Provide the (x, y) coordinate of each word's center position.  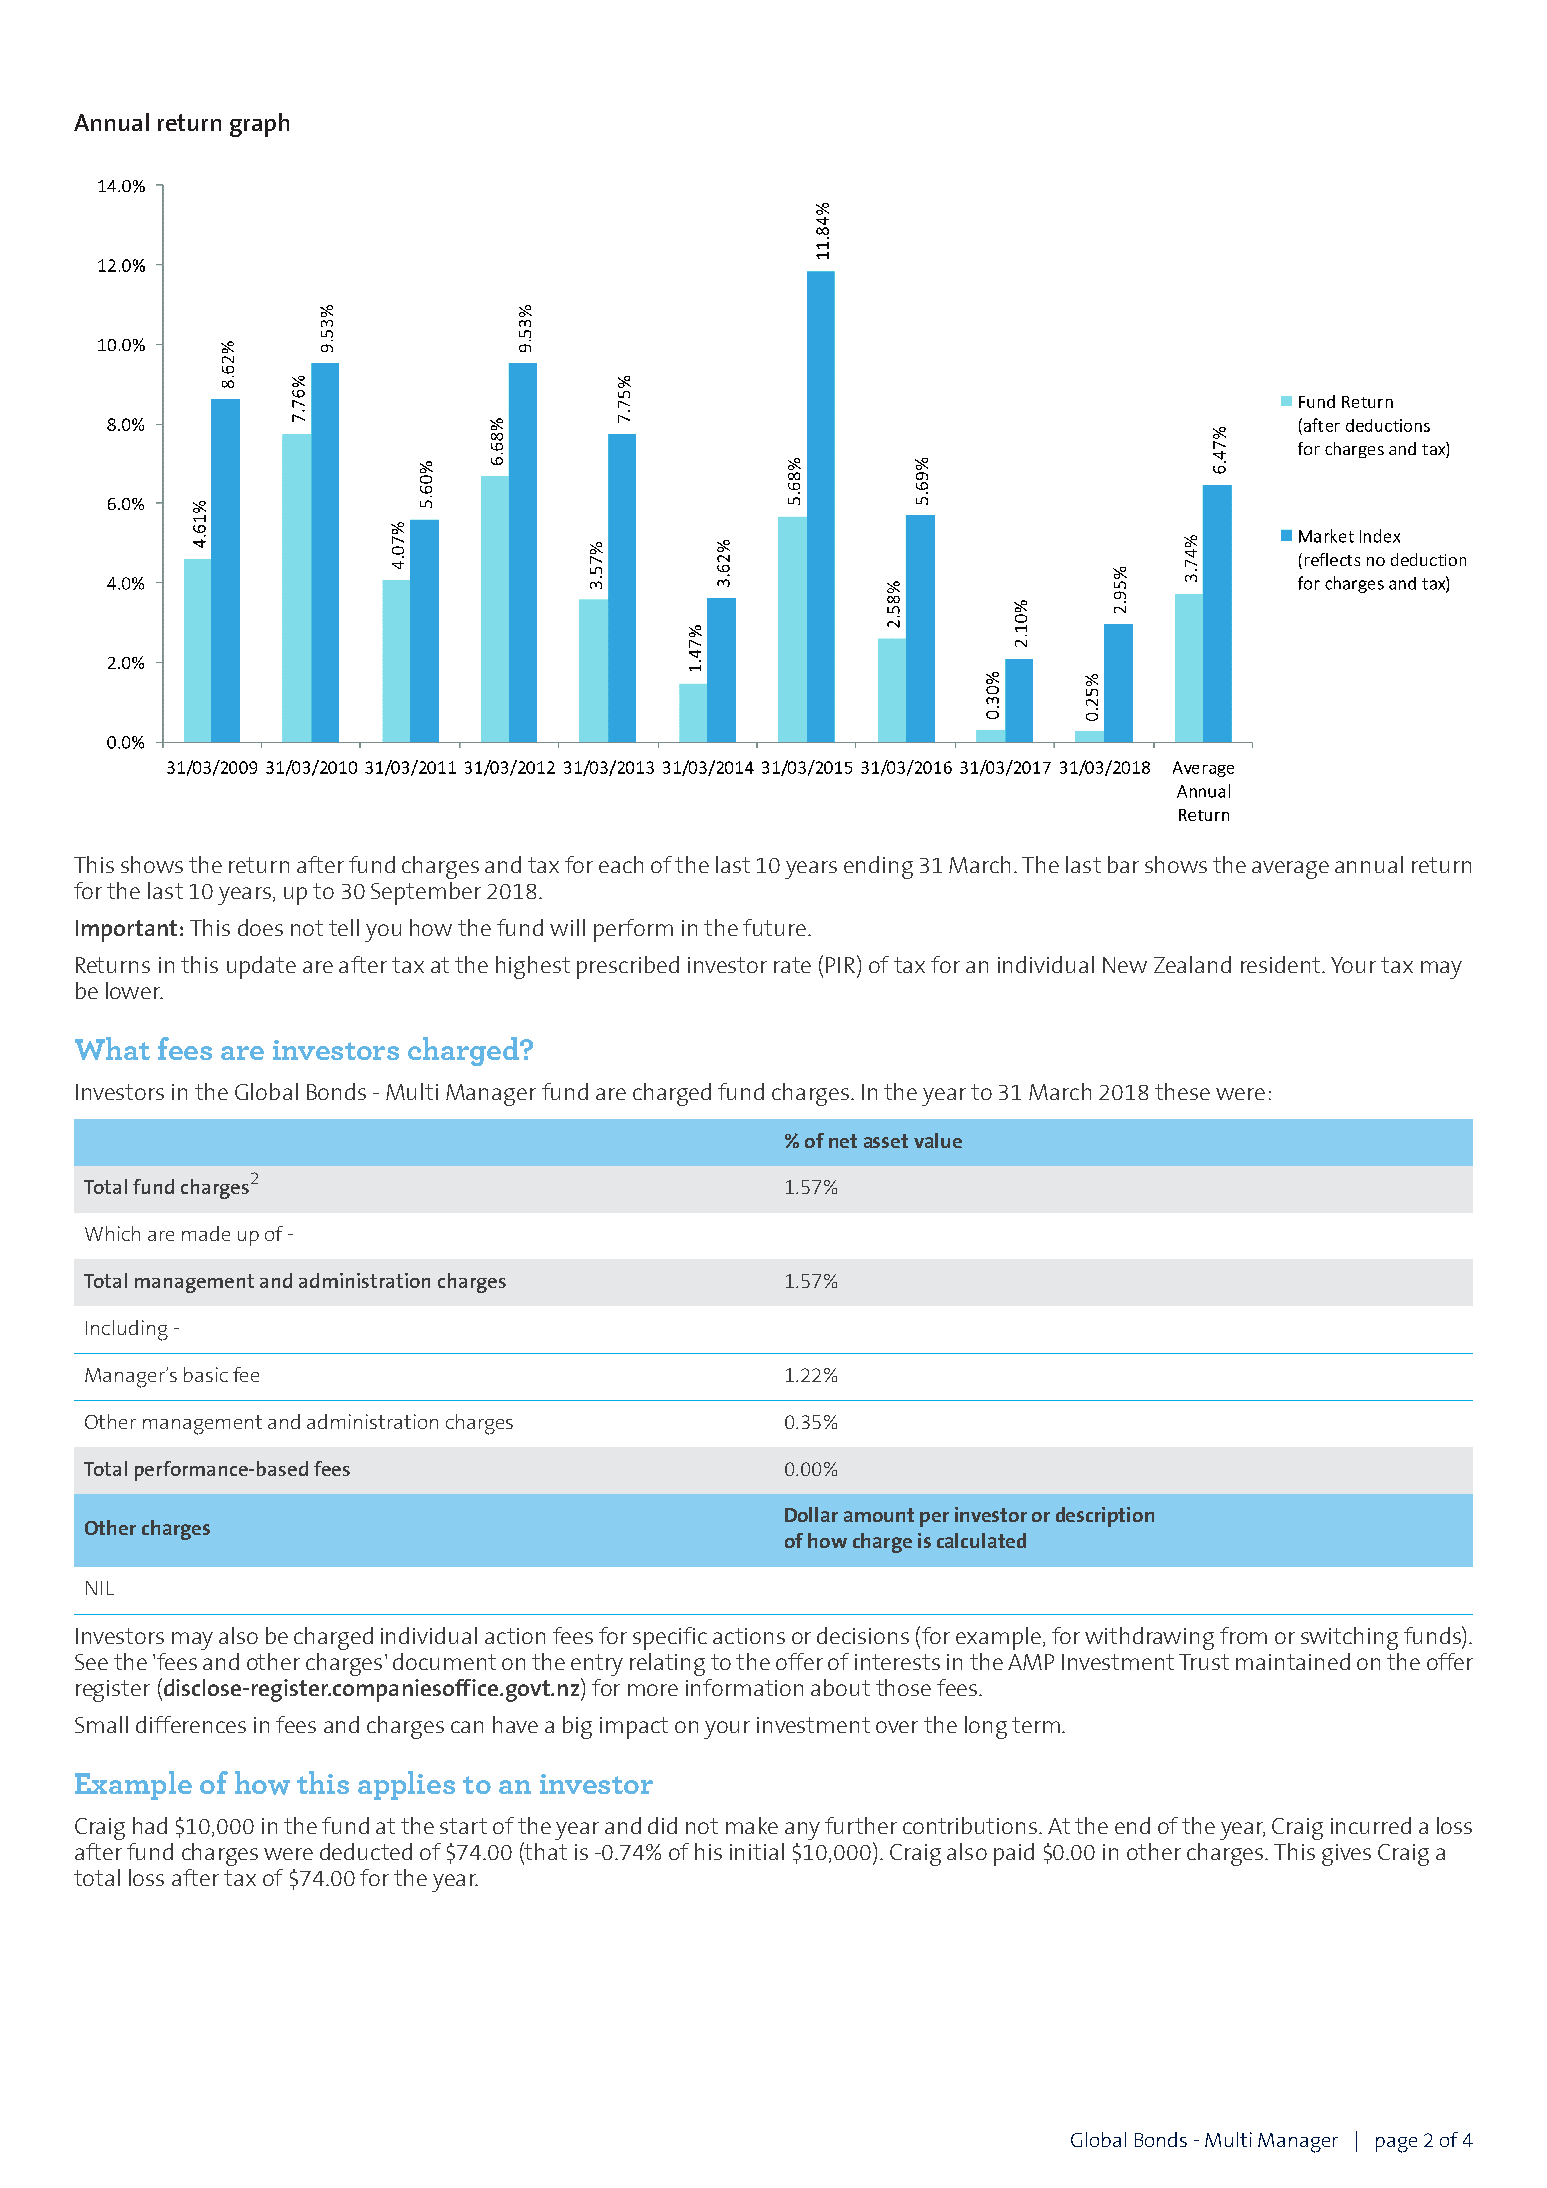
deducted (366, 1851)
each (621, 864)
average (1290, 870)
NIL (100, 1588)
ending (878, 867)
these (1182, 1091)
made (206, 1233)
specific (670, 1638)
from (1243, 1635)
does (260, 927)
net (843, 1141)
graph (259, 125)
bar (1123, 864)
